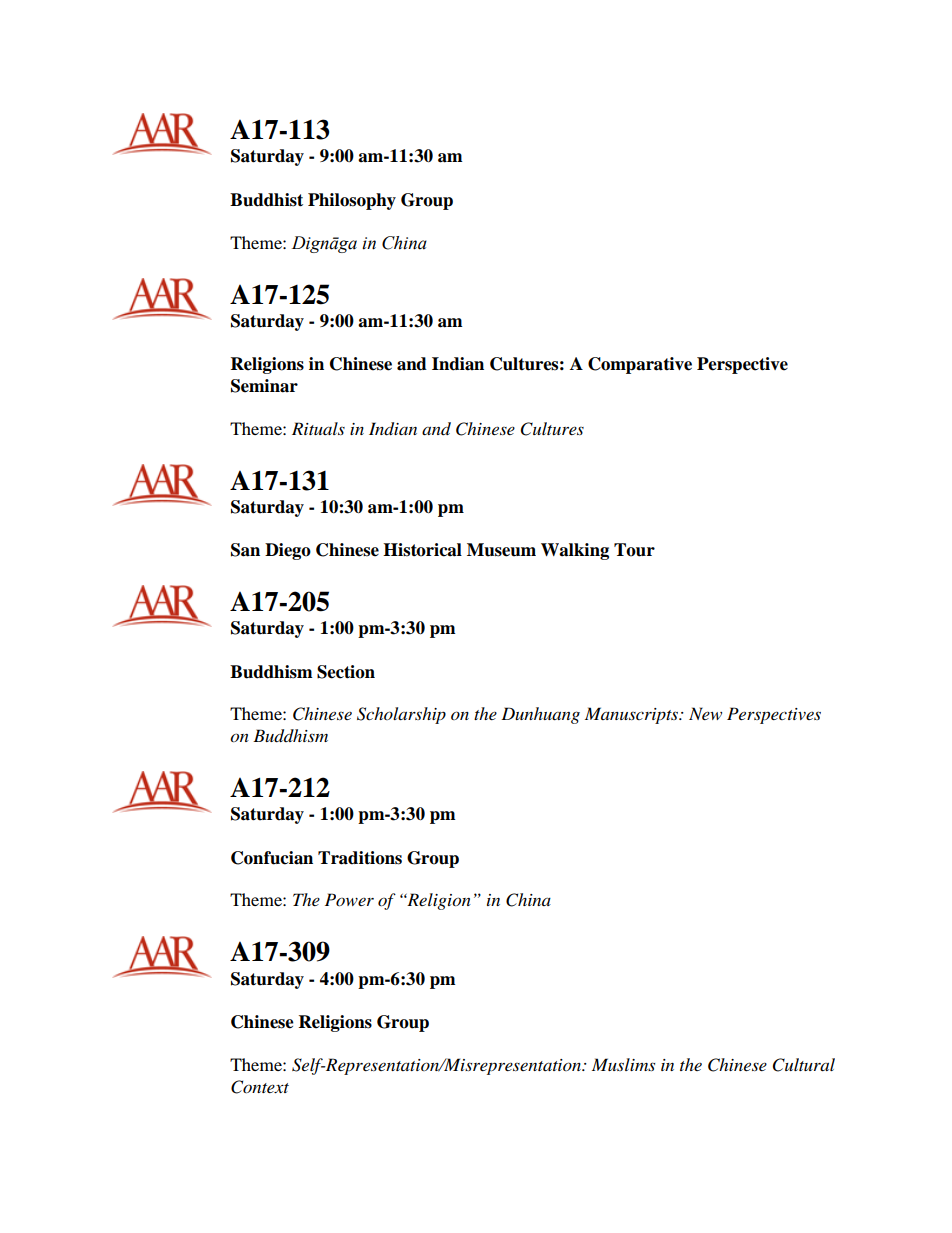 The width and height of the document is (952, 1233). Describe the element at coordinates (360, 858) in the document. I see `Traditions` at that location.
